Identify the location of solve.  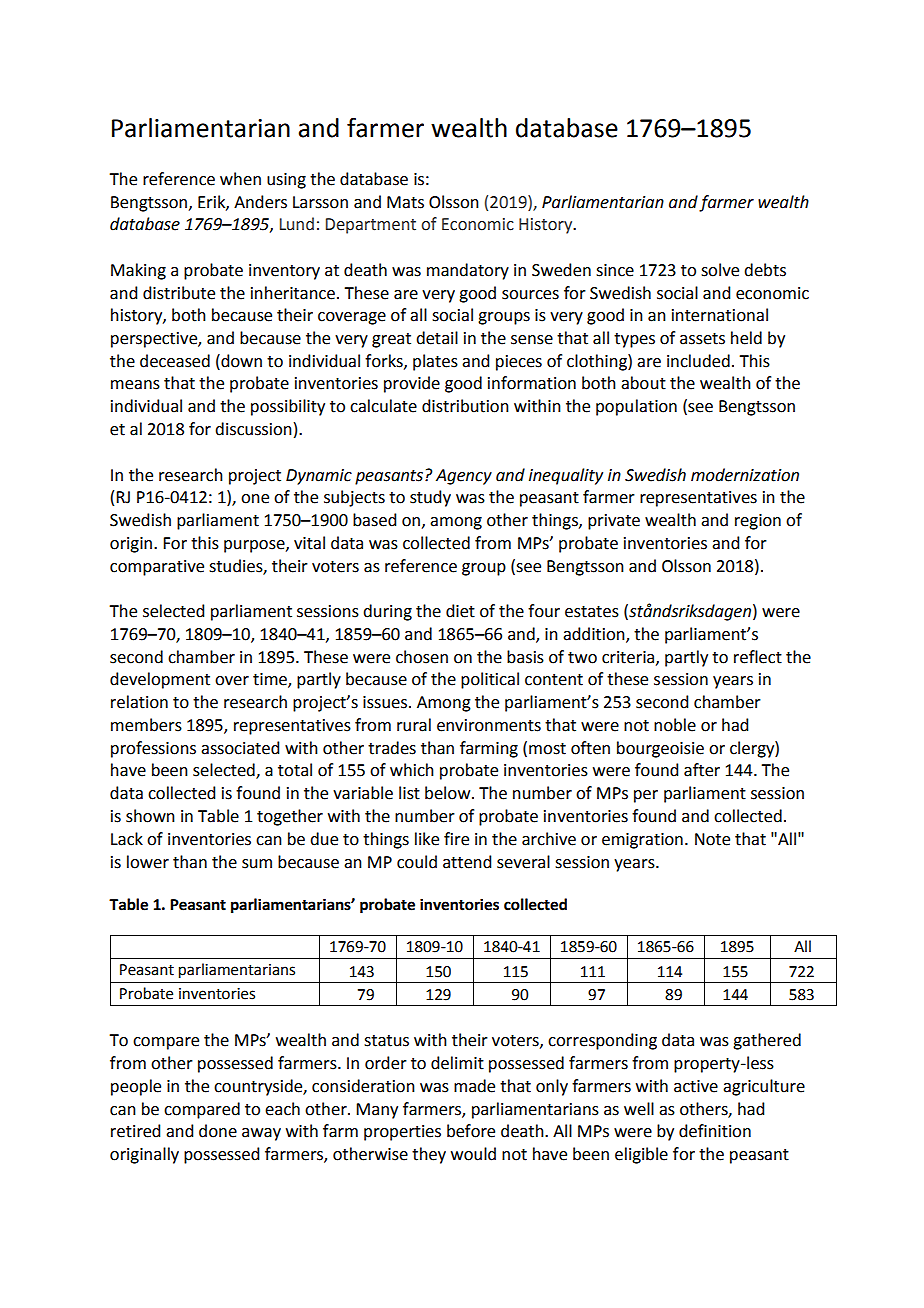
(720, 270).
